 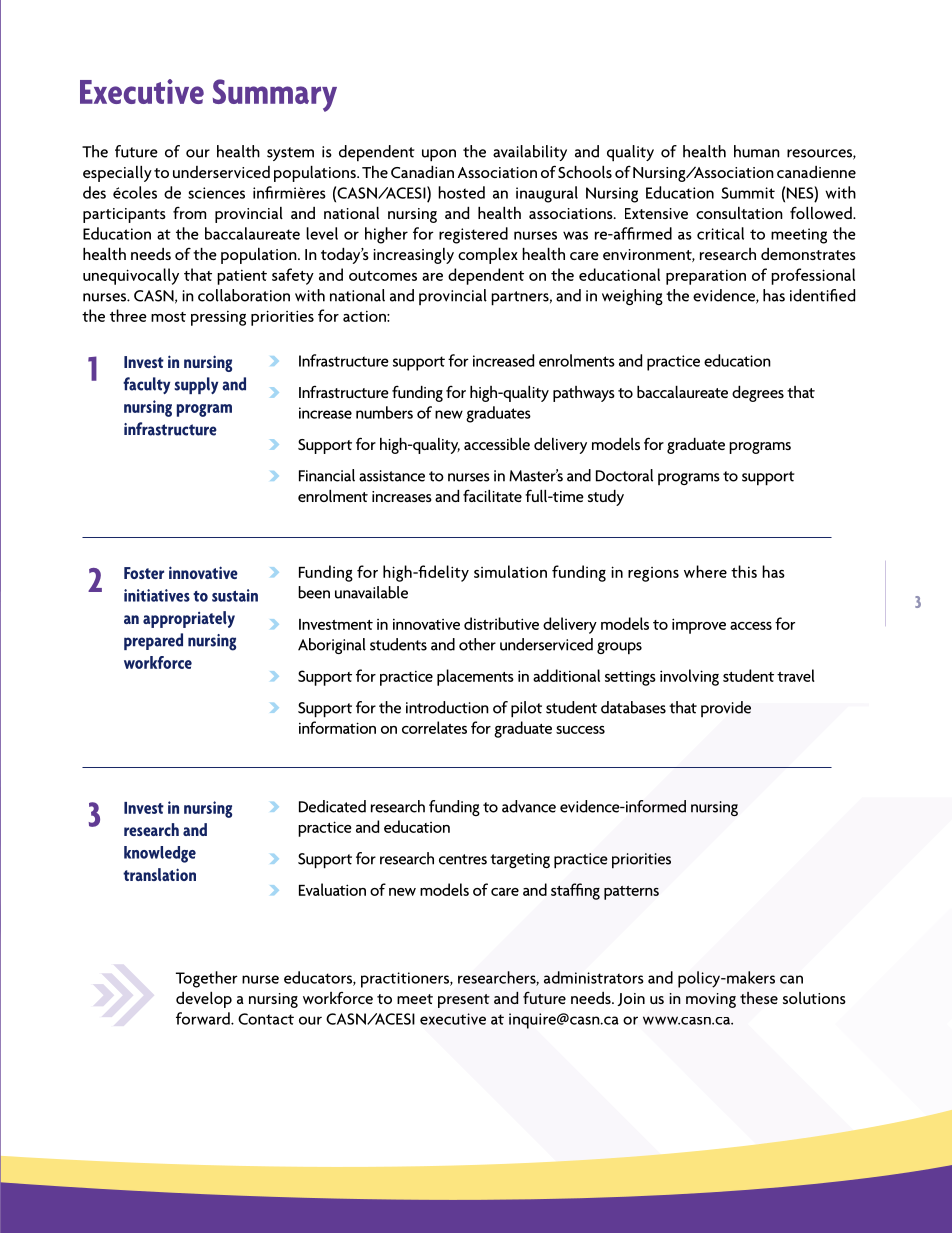 I want to click on provide, so click(x=726, y=709).
